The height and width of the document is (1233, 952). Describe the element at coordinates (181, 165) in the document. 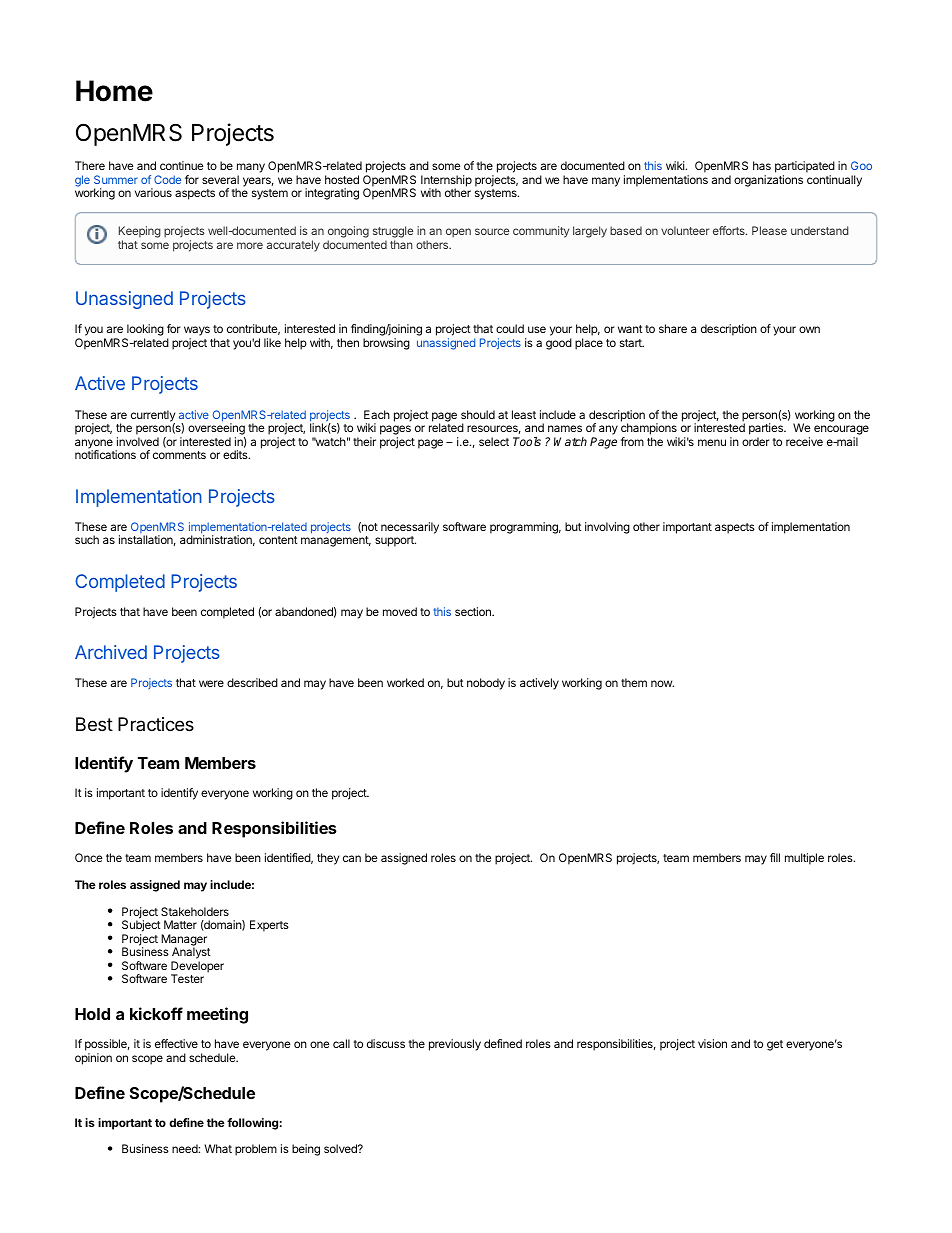

I see `continue` at that location.
